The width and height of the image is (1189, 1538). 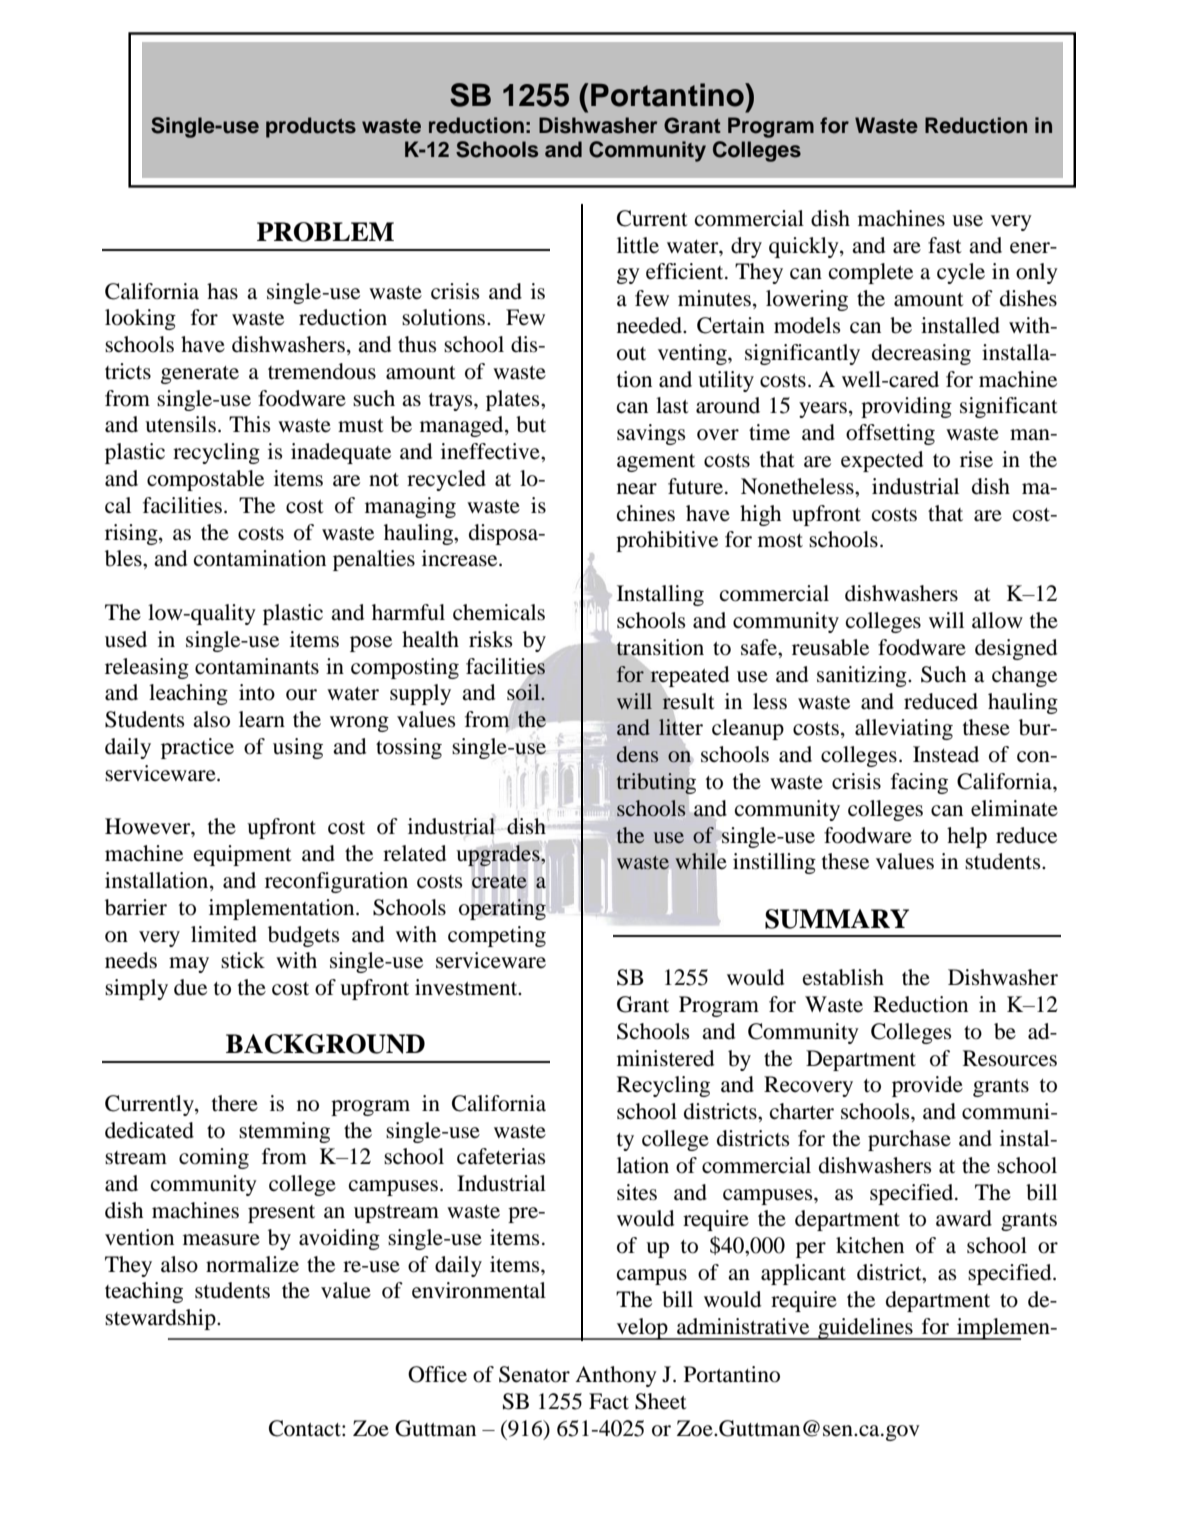 What do you see at coordinates (311, 127) in the image?
I see `products` at bounding box center [311, 127].
